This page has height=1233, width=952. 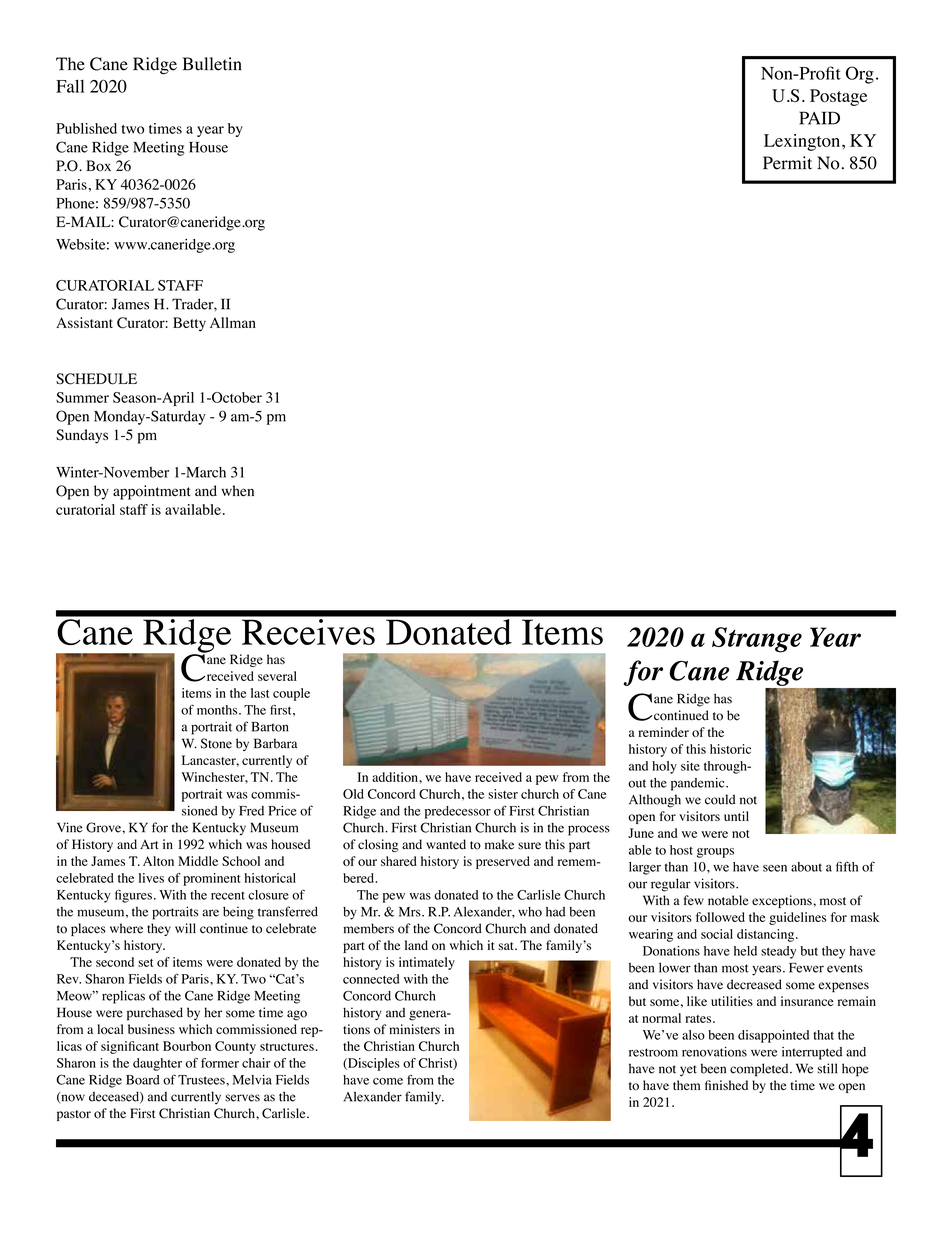 I want to click on appointment, so click(x=152, y=492).
